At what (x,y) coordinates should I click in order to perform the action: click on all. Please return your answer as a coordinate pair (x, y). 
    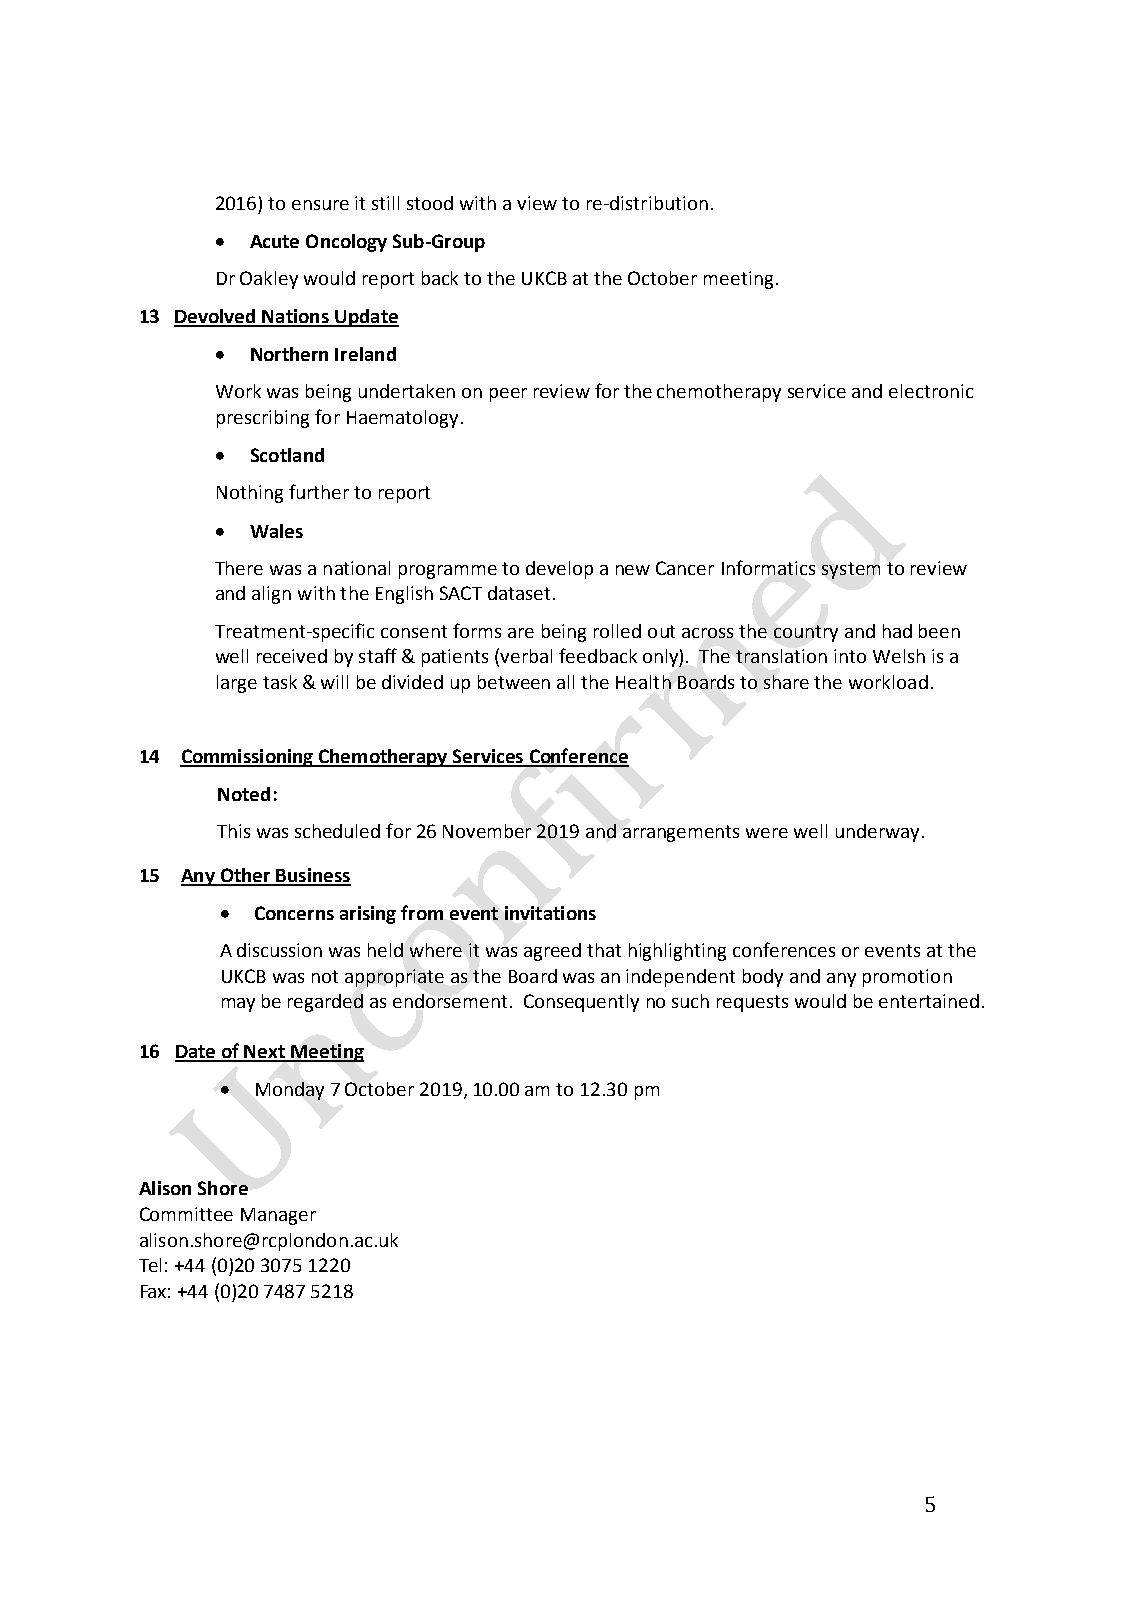
    Looking at the image, I should click on (565, 682).
